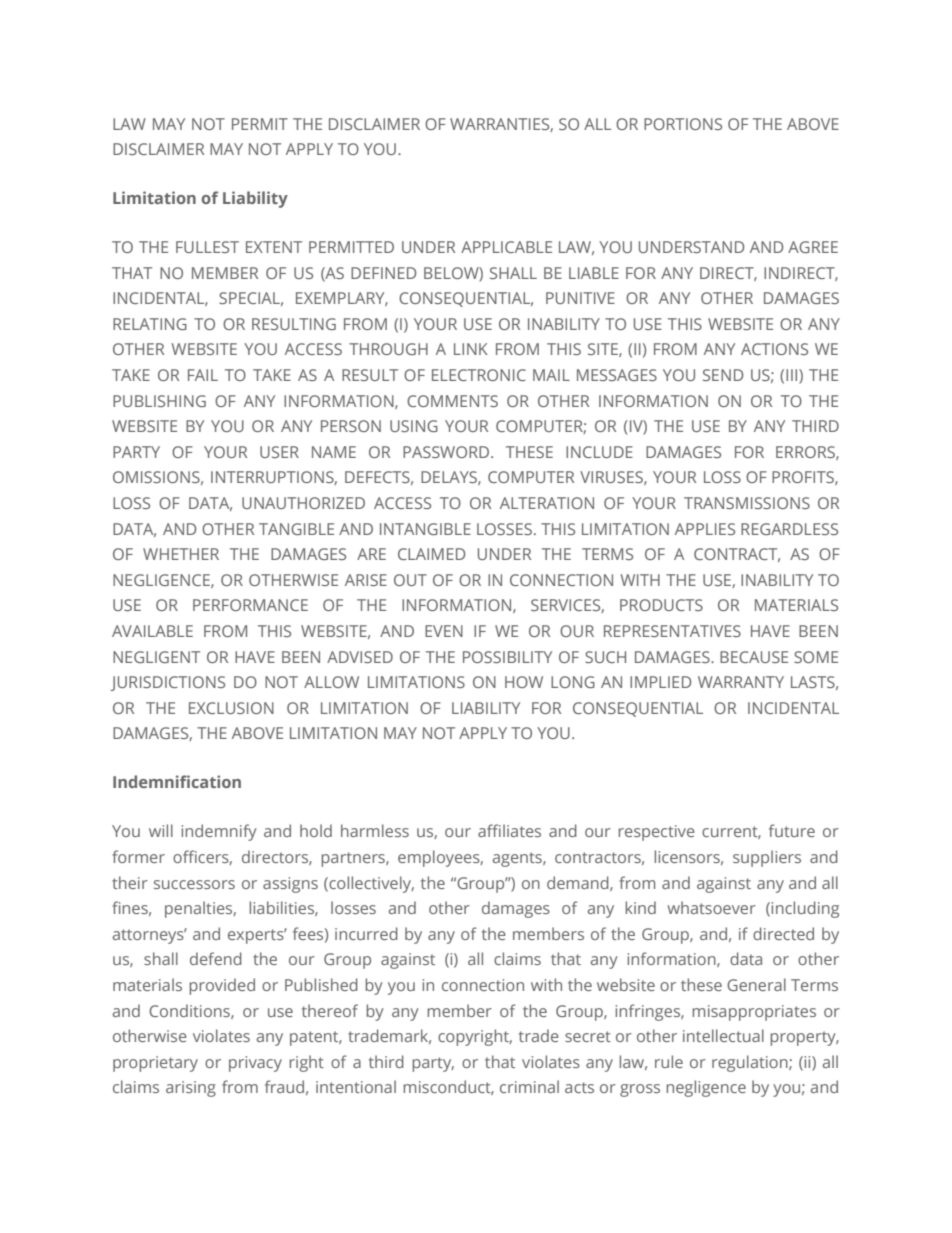 Image resolution: width=952 pixels, height=1233 pixels. I want to click on USER, so click(279, 452).
